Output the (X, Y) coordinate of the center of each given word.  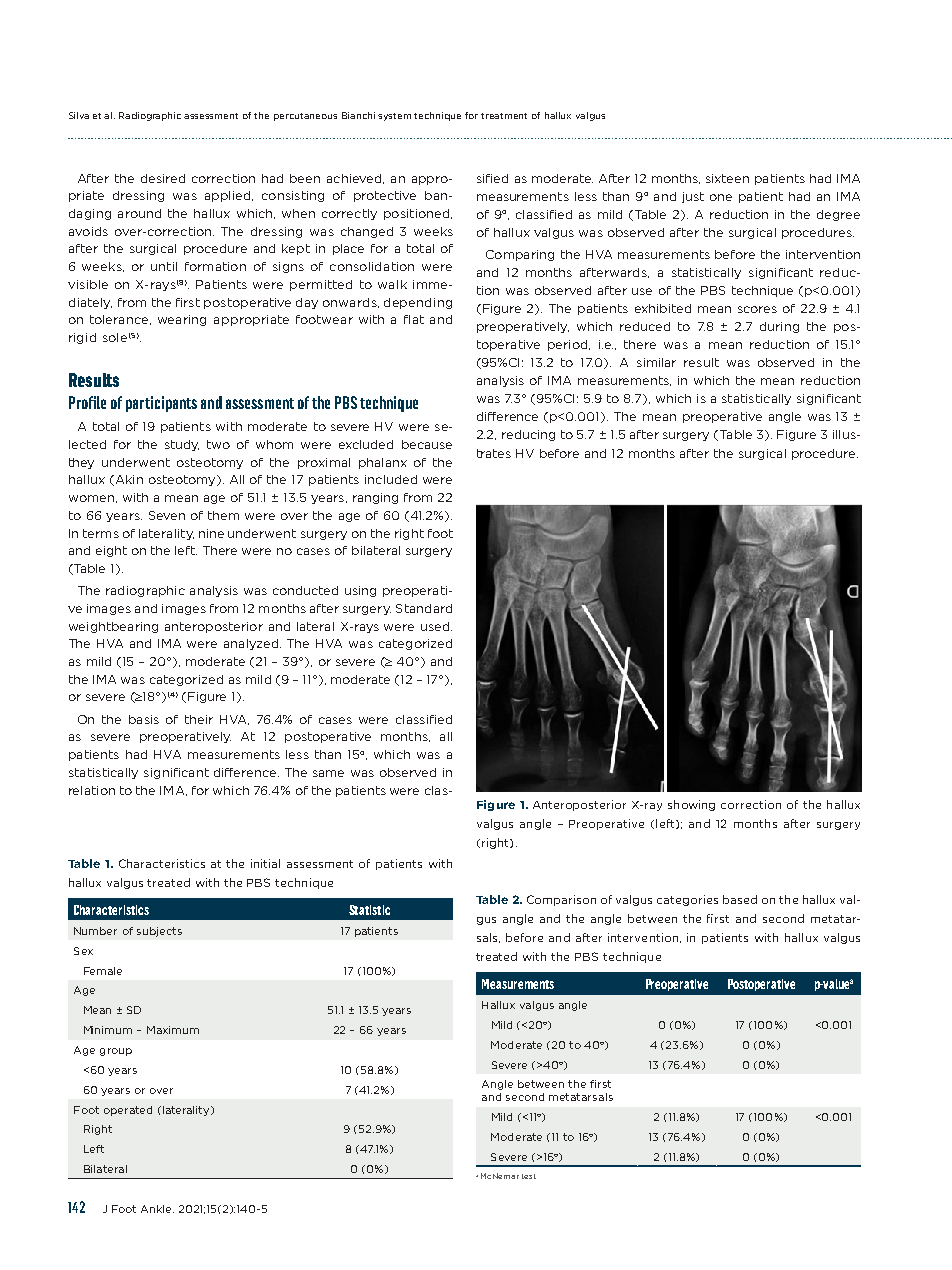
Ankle (157, 1209)
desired (163, 178)
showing (691, 805)
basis (144, 719)
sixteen (727, 178)
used (436, 626)
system (394, 117)
